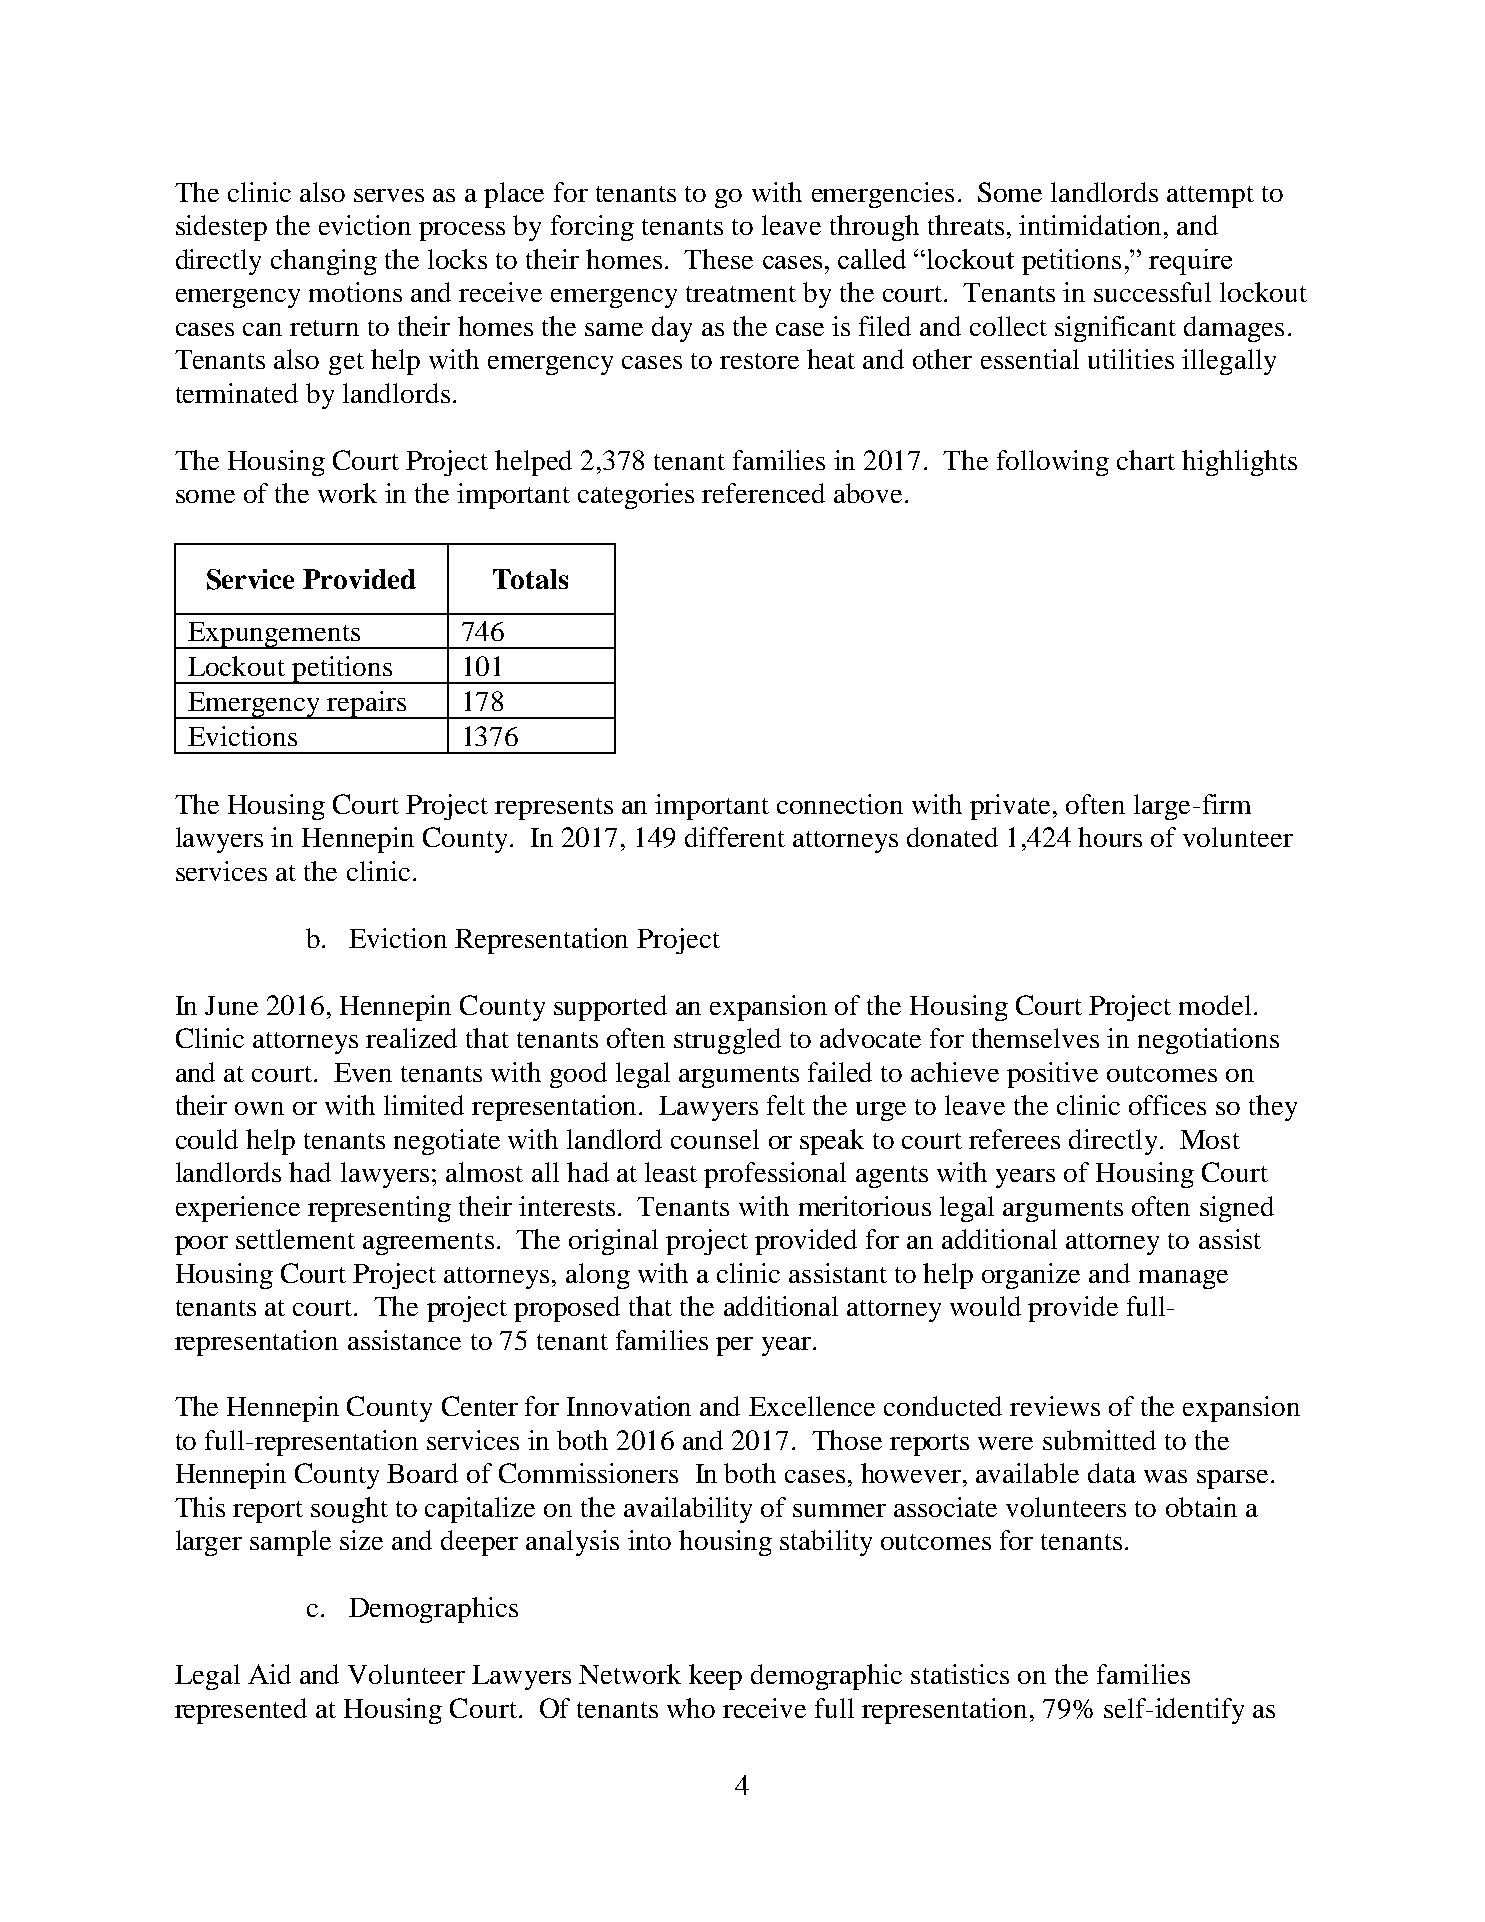 This document has width=1485, height=1922. What do you see at coordinates (1215, 1005) in the document?
I see `model` at bounding box center [1215, 1005].
